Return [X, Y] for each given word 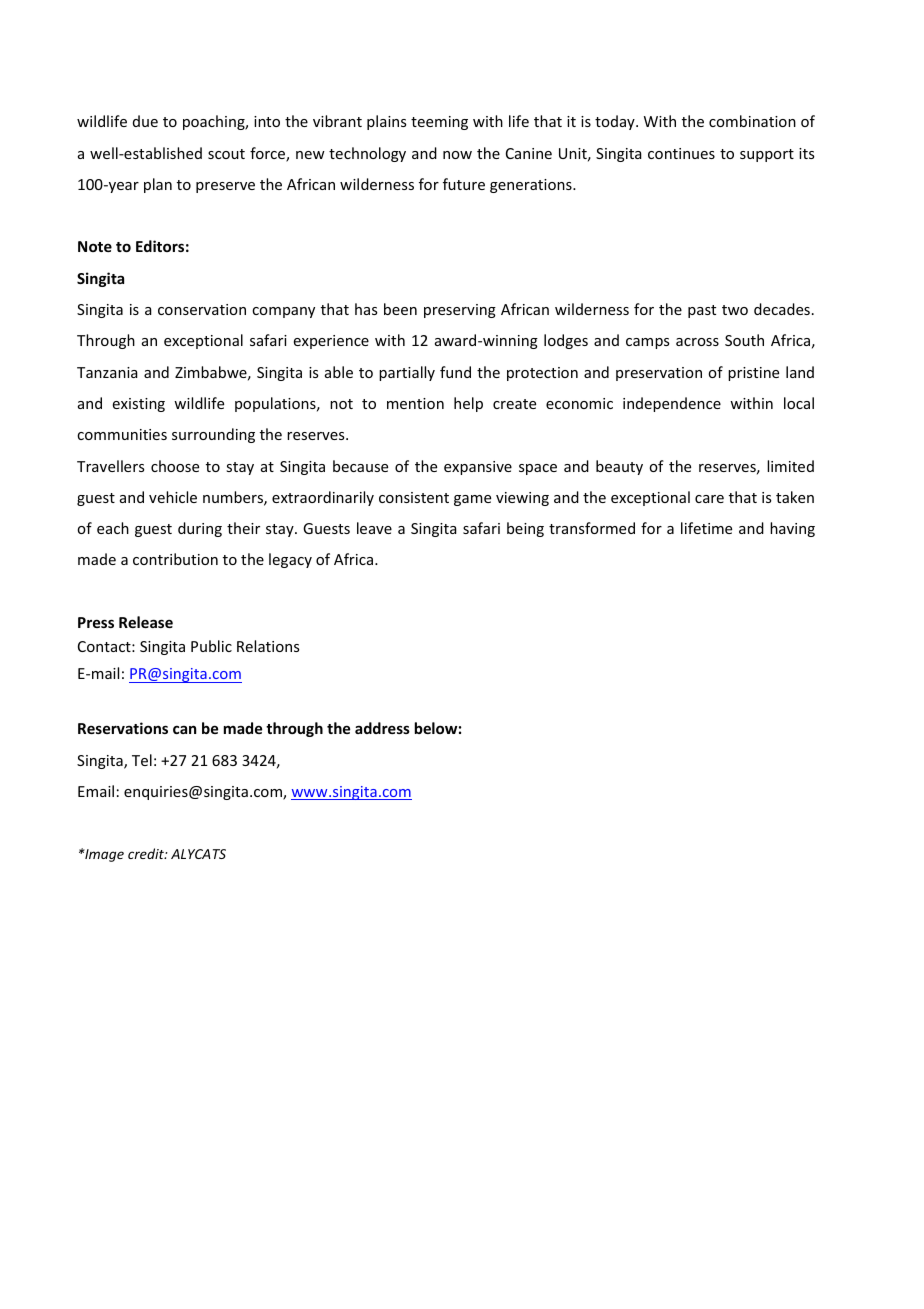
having [792, 529]
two [735, 310]
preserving [460, 311]
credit [147, 853]
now [457, 155]
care [709, 499]
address [382, 728]
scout [226, 154]
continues [681, 153]
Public [211, 646]
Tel [142, 760]
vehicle [173, 497]
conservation [202, 309]
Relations [268, 646]
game [472, 500]
